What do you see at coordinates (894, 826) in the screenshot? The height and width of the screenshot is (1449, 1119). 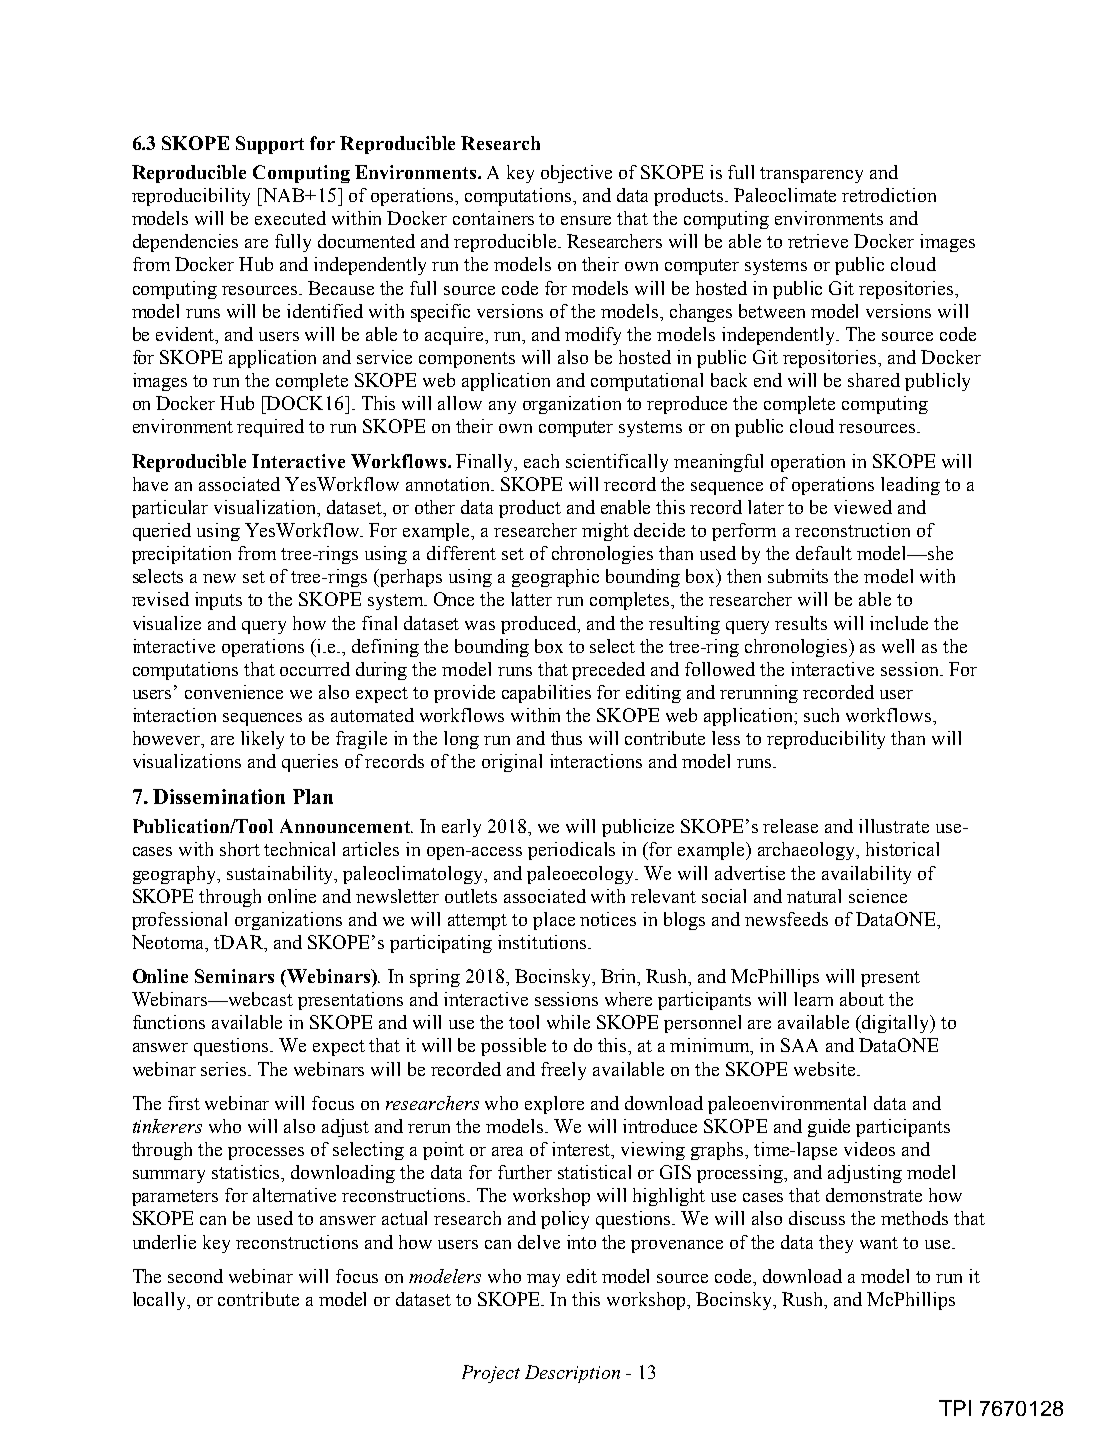 I see `illustrate` at bounding box center [894, 826].
